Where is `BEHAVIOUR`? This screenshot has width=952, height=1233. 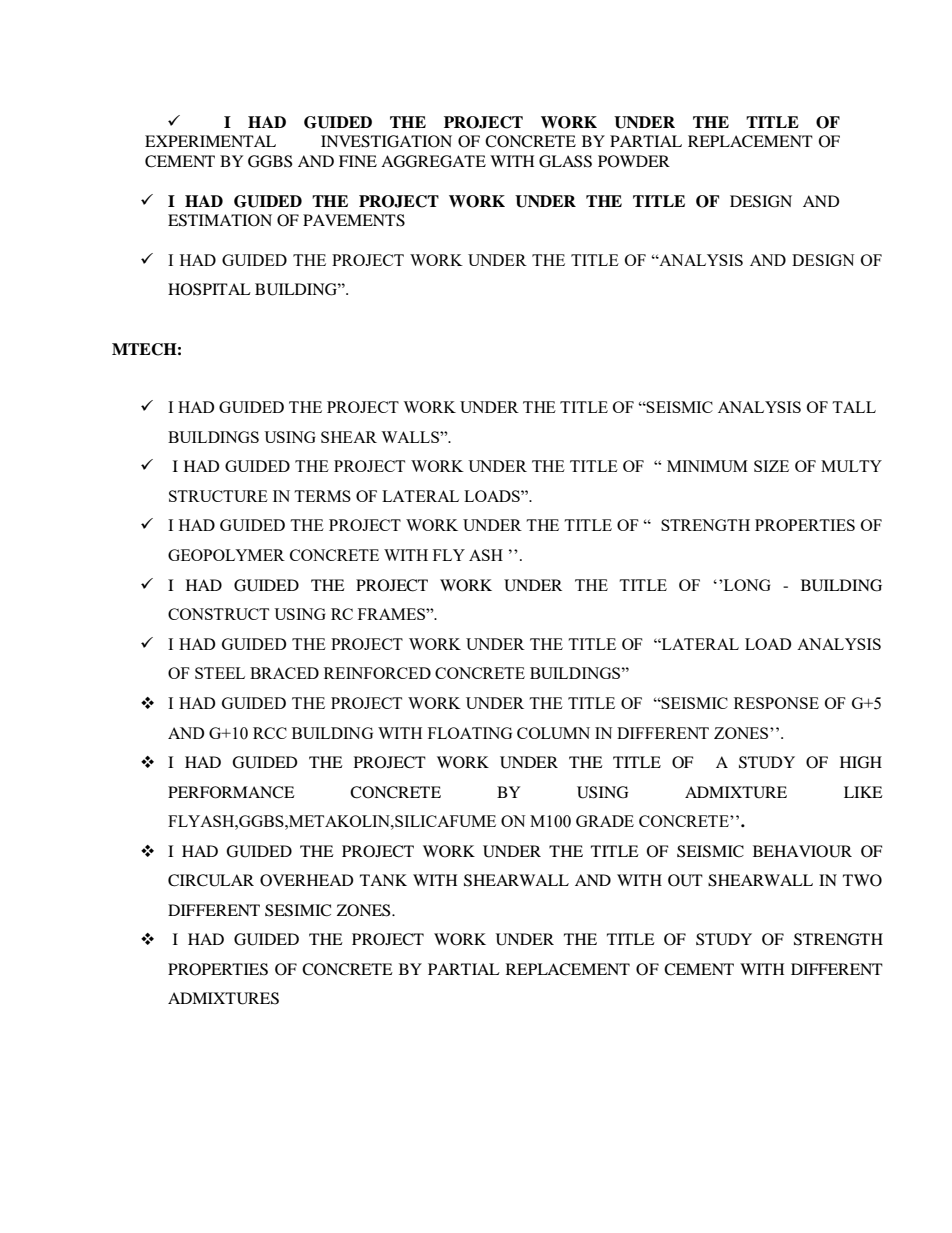 BEHAVIOUR is located at coordinates (802, 851).
